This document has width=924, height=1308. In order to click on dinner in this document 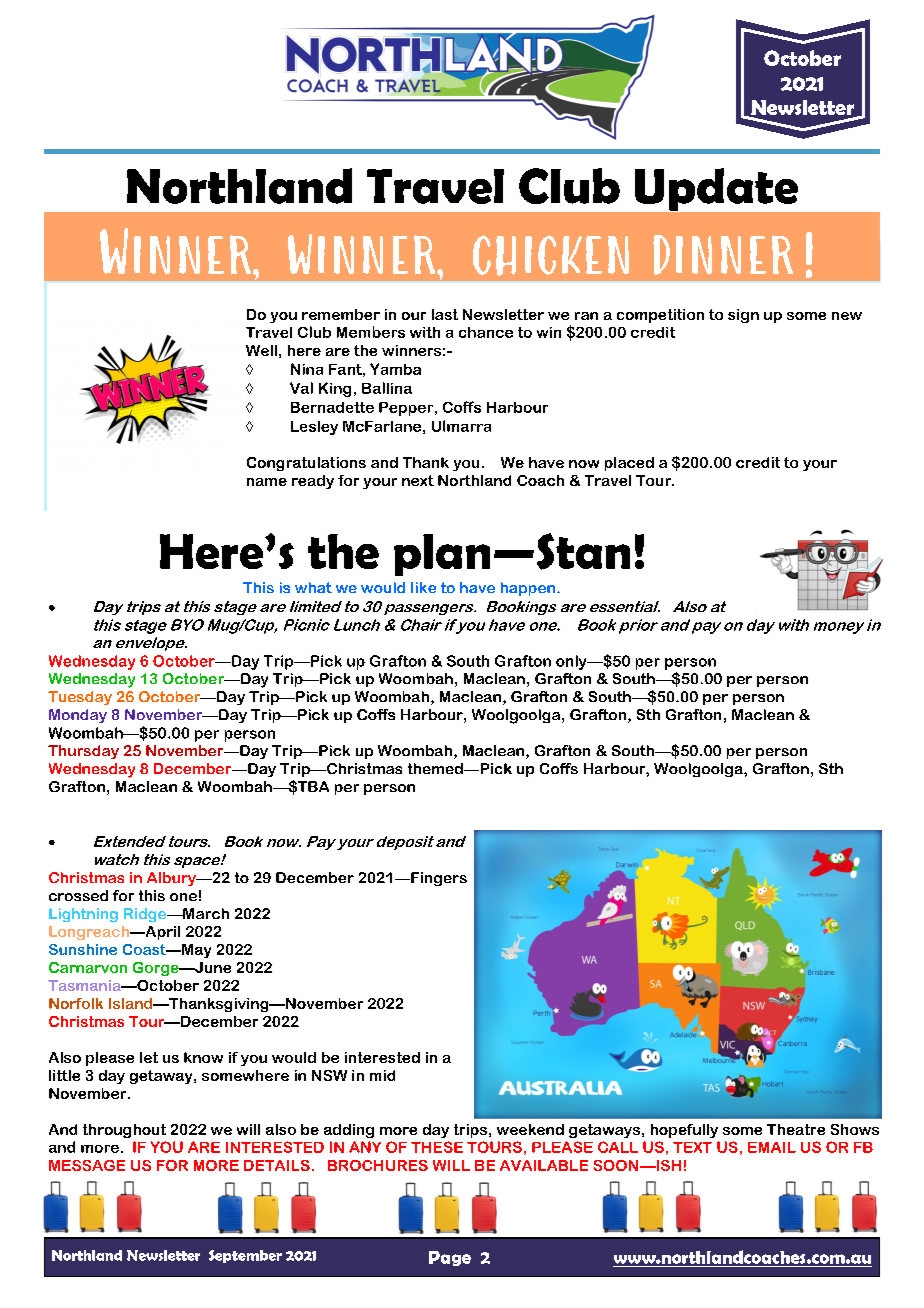, I will do `click(723, 255)`.
